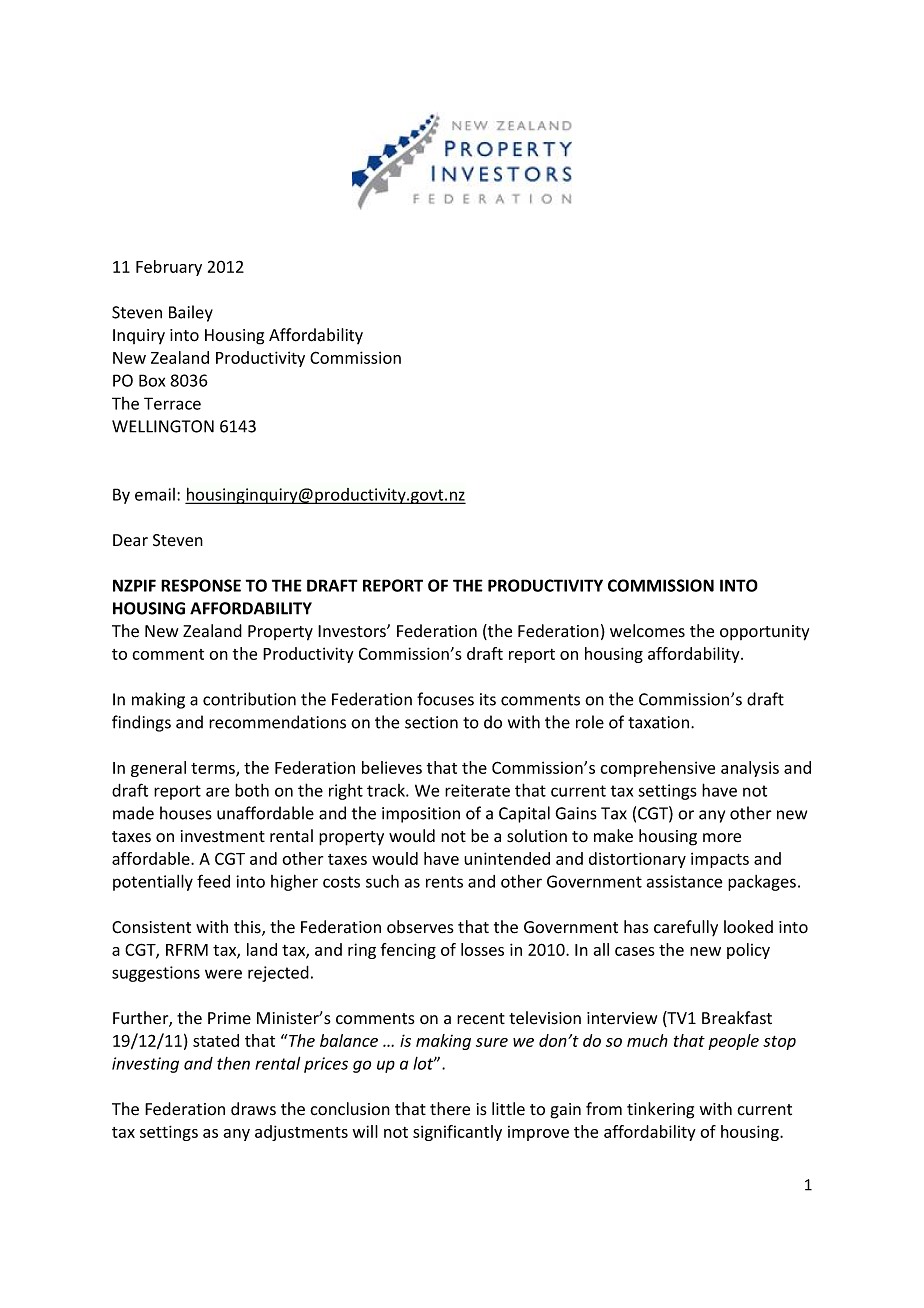  I want to click on assistance, so click(684, 881).
